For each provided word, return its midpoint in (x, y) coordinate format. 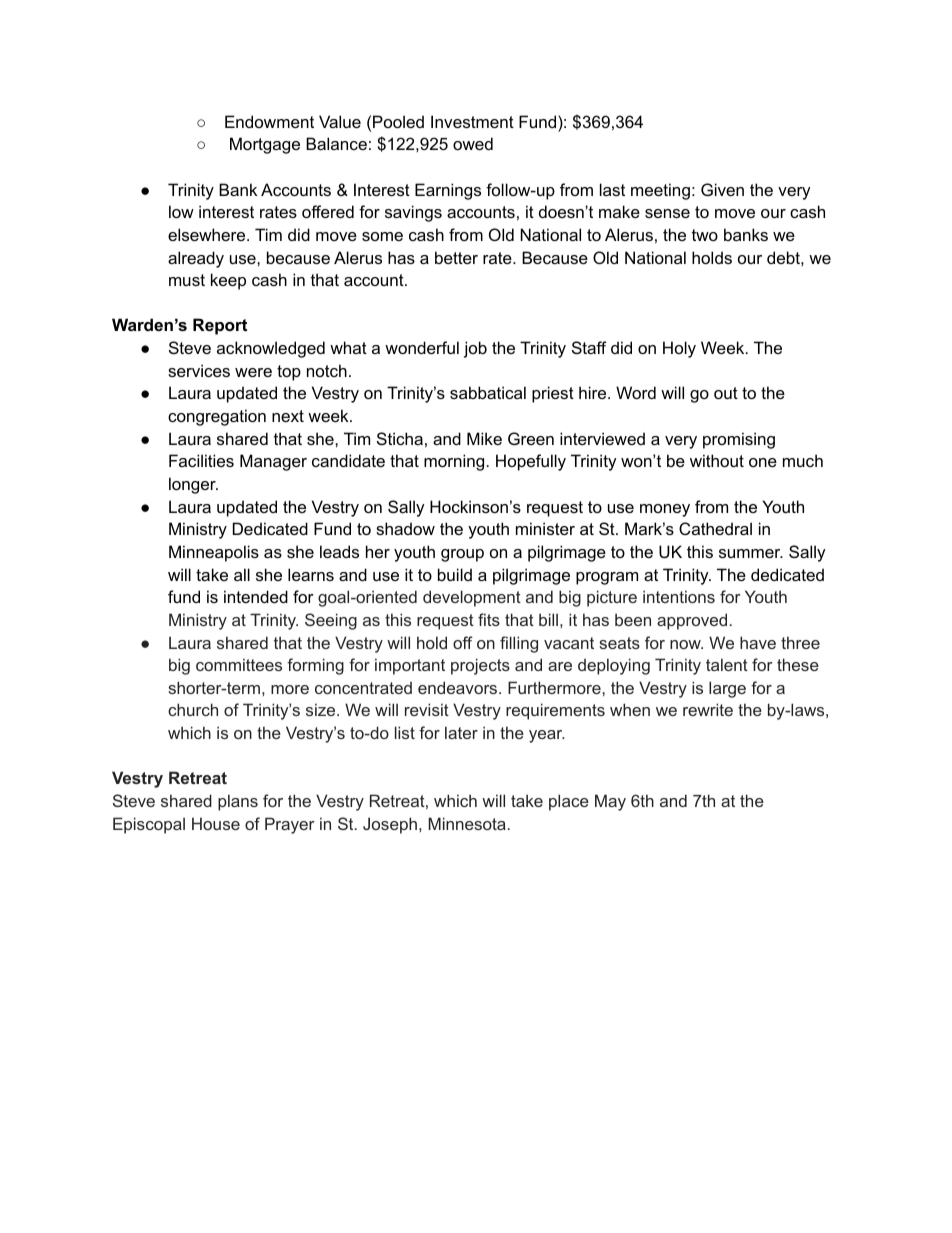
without (717, 460)
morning (454, 462)
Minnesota (467, 823)
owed (473, 143)
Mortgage (265, 145)
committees (239, 664)
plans (238, 802)
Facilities (201, 460)
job (475, 349)
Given (722, 189)
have (758, 642)
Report (220, 326)
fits (489, 619)
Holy (679, 349)
